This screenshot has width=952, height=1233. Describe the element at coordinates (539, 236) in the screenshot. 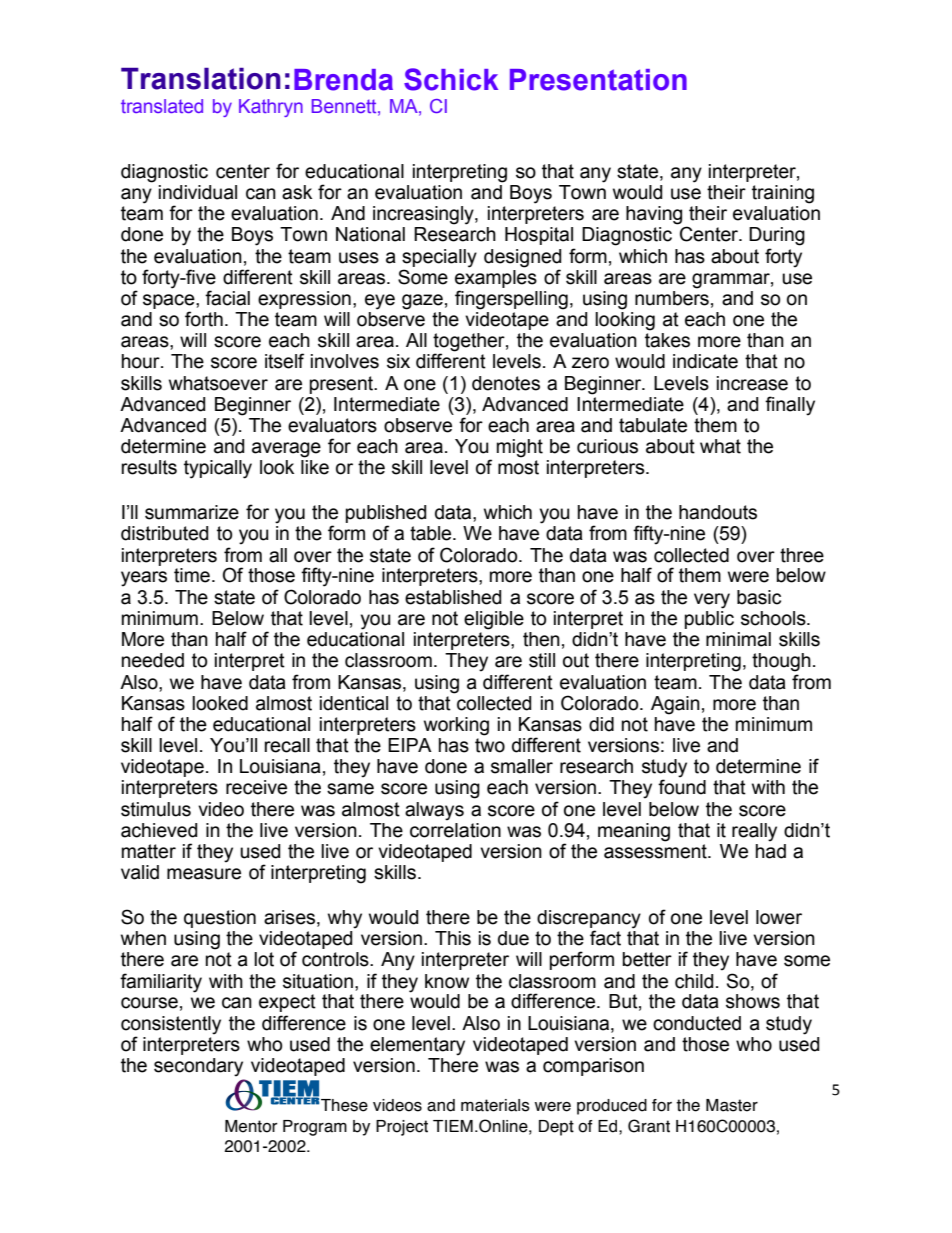

I see `Hospital` at that location.
